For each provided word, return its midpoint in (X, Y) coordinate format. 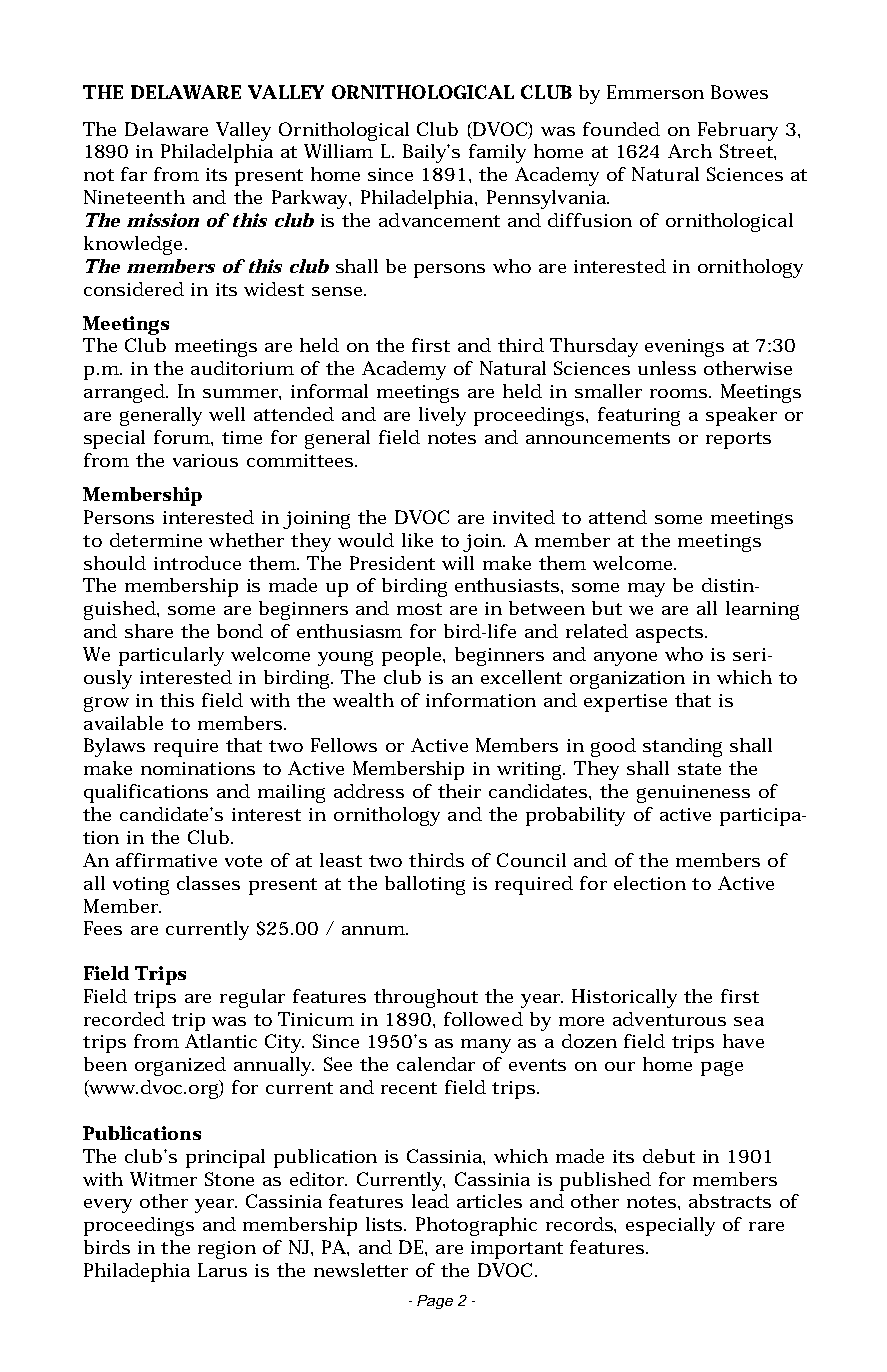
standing (682, 747)
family (497, 153)
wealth (363, 700)
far (134, 174)
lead (430, 1201)
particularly (171, 656)
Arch (690, 151)
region (227, 1250)
